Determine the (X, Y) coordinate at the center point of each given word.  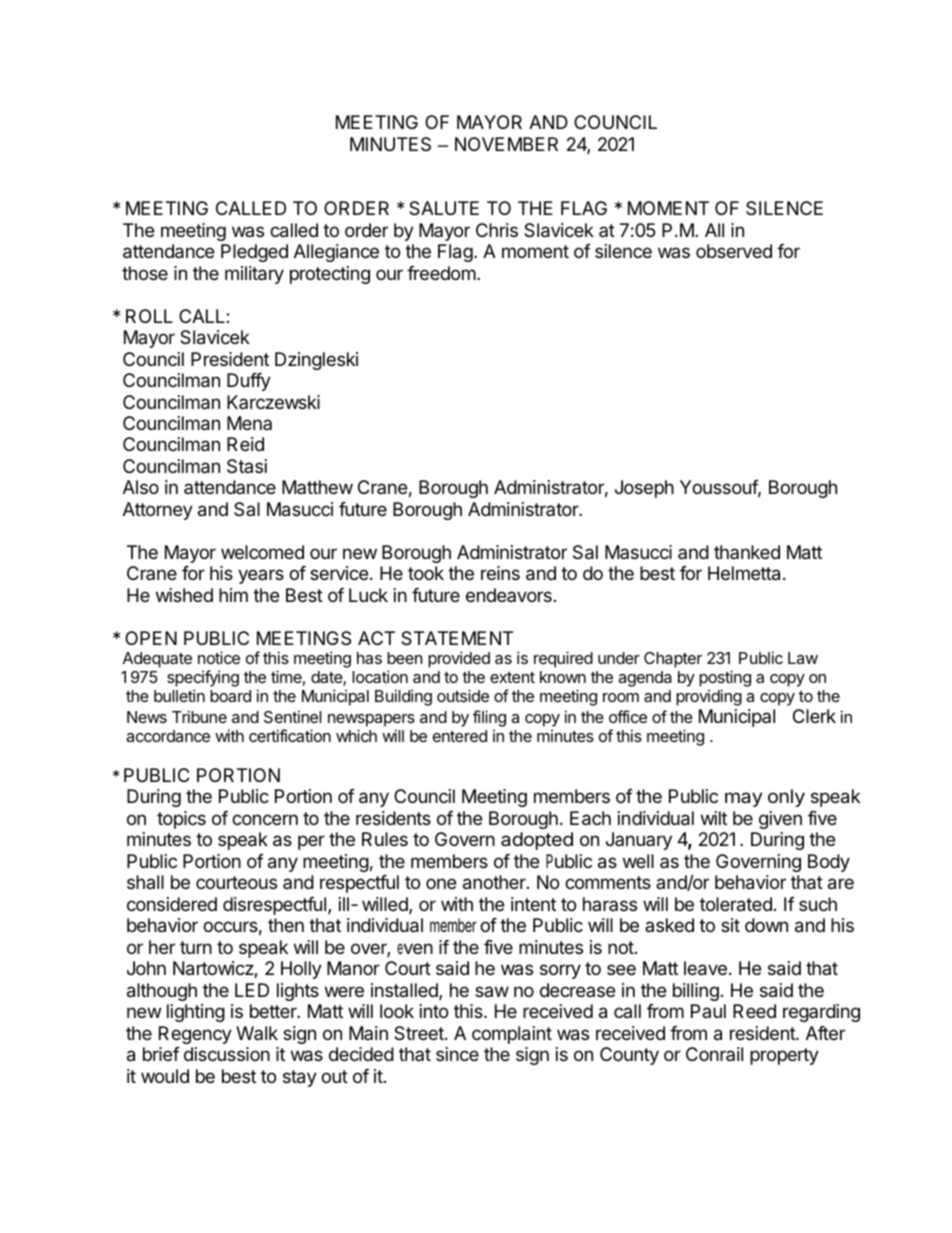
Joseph (644, 489)
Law (803, 658)
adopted (537, 841)
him (233, 595)
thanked (747, 552)
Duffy (249, 382)
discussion (227, 1054)
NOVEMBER (506, 144)
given (780, 820)
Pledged (254, 253)
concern (265, 819)
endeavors (509, 595)
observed (734, 251)
